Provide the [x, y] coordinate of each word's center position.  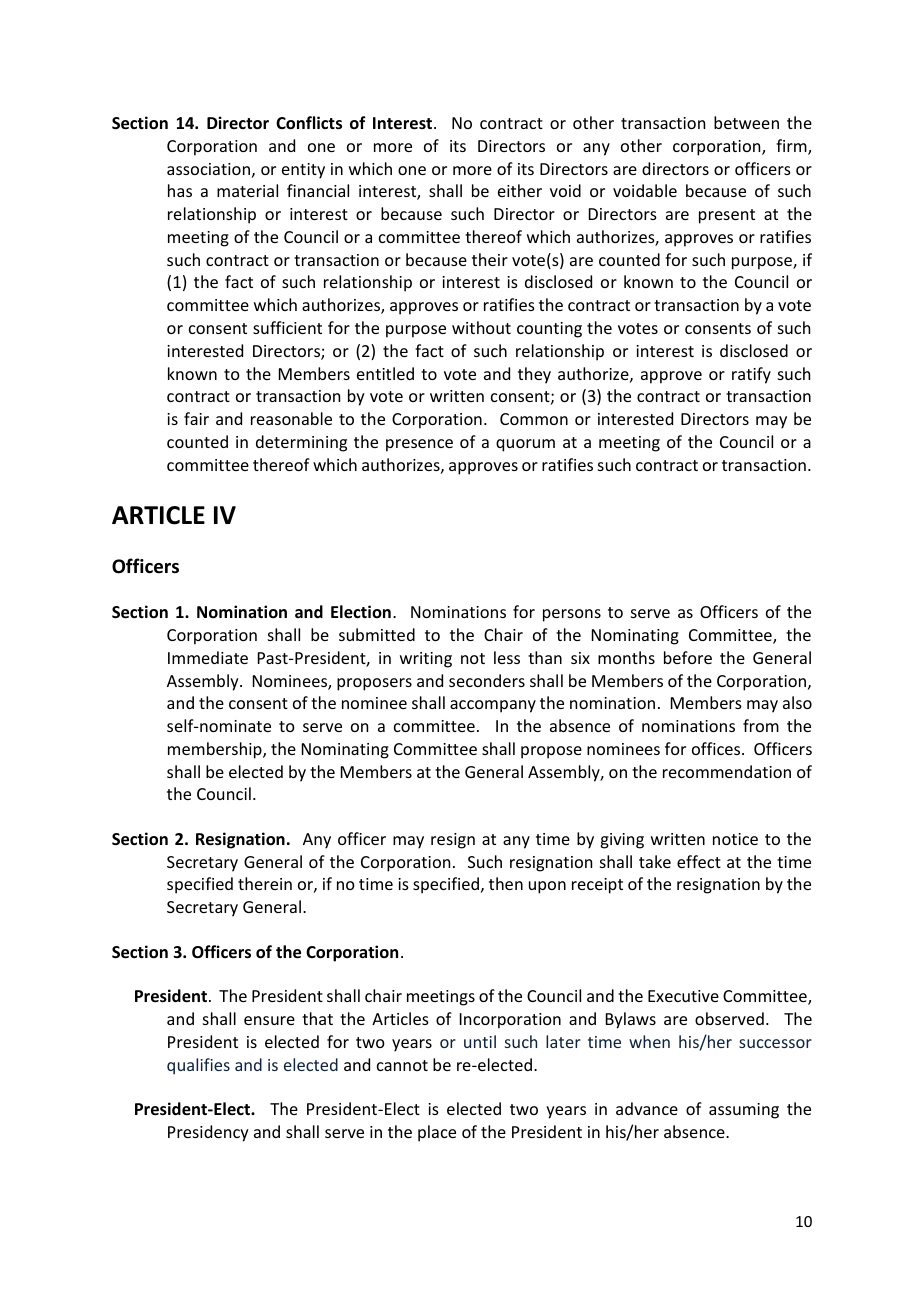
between [746, 122]
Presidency [208, 1133]
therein [265, 883]
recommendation [727, 771]
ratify [751, 375]
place [437, 1133]
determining [301, 443]
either [520, 190]
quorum [525, 445]
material [247, 190]
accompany [493, 706]
